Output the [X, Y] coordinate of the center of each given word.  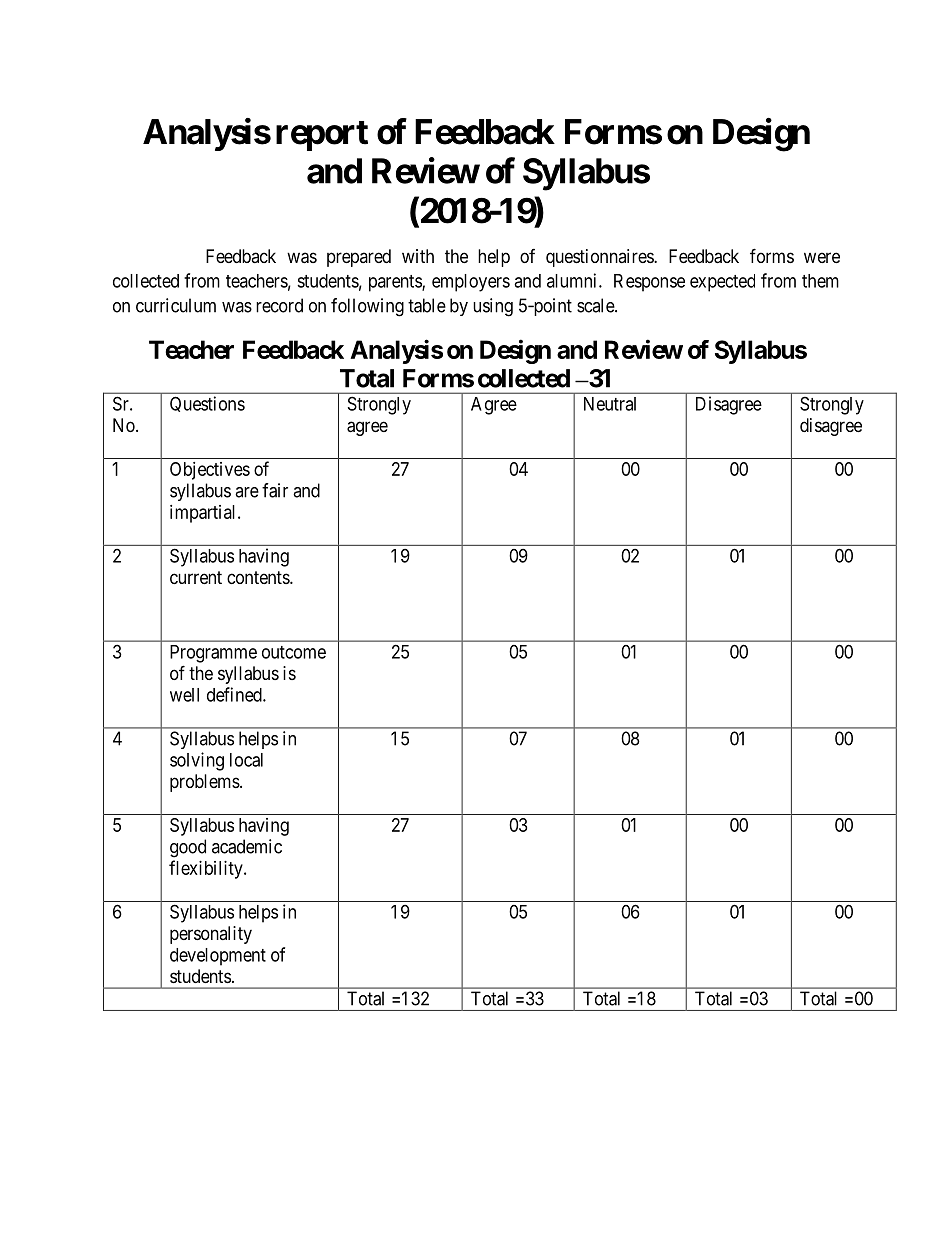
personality [211, 935]
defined [235, 694]
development [218, 957]
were [822, 257]
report [322, 136]
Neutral [610, 404]
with [418, 256]
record [279, 305]
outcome [294, 652]
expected [722, 283]
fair [275, 490]
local [246, 760]
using [493, 307]
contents [259, 577]
